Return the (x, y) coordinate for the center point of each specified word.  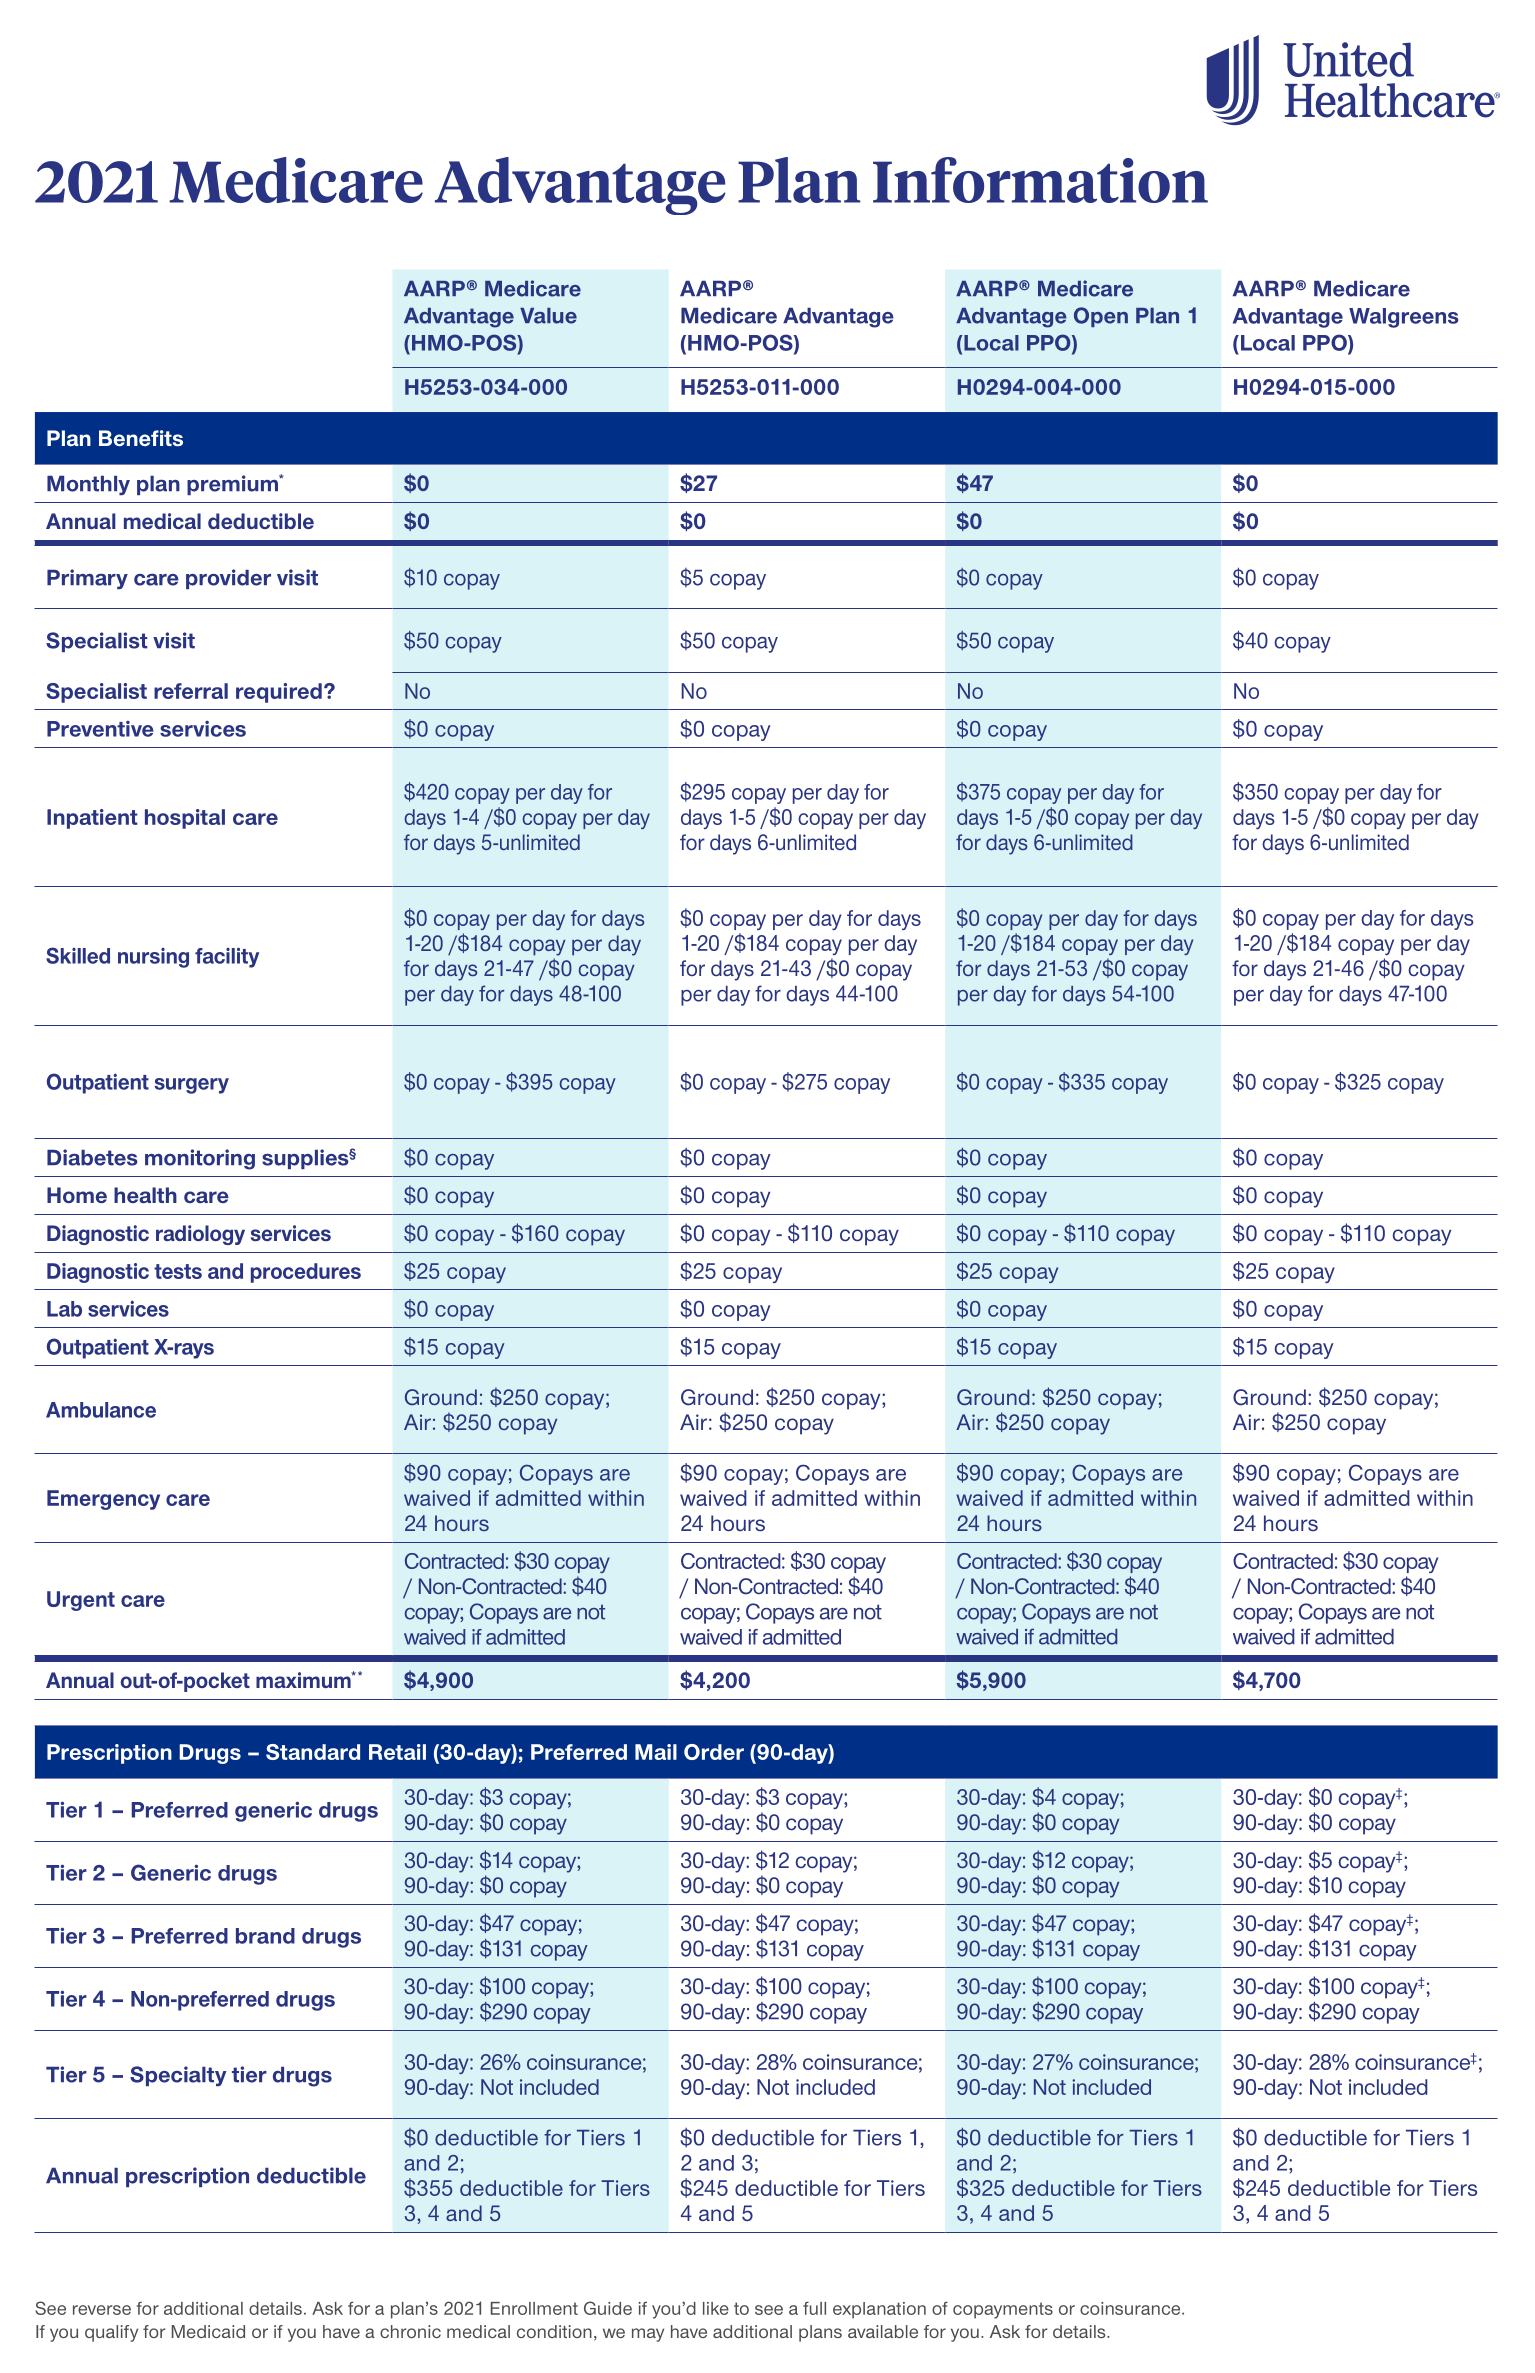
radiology (200, 1235)
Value (548, 316)
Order (714, 1752)
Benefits (141, 438)
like (716, 2308)
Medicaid (208, 2331)
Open (1101, 317)
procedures (306, 1273)
